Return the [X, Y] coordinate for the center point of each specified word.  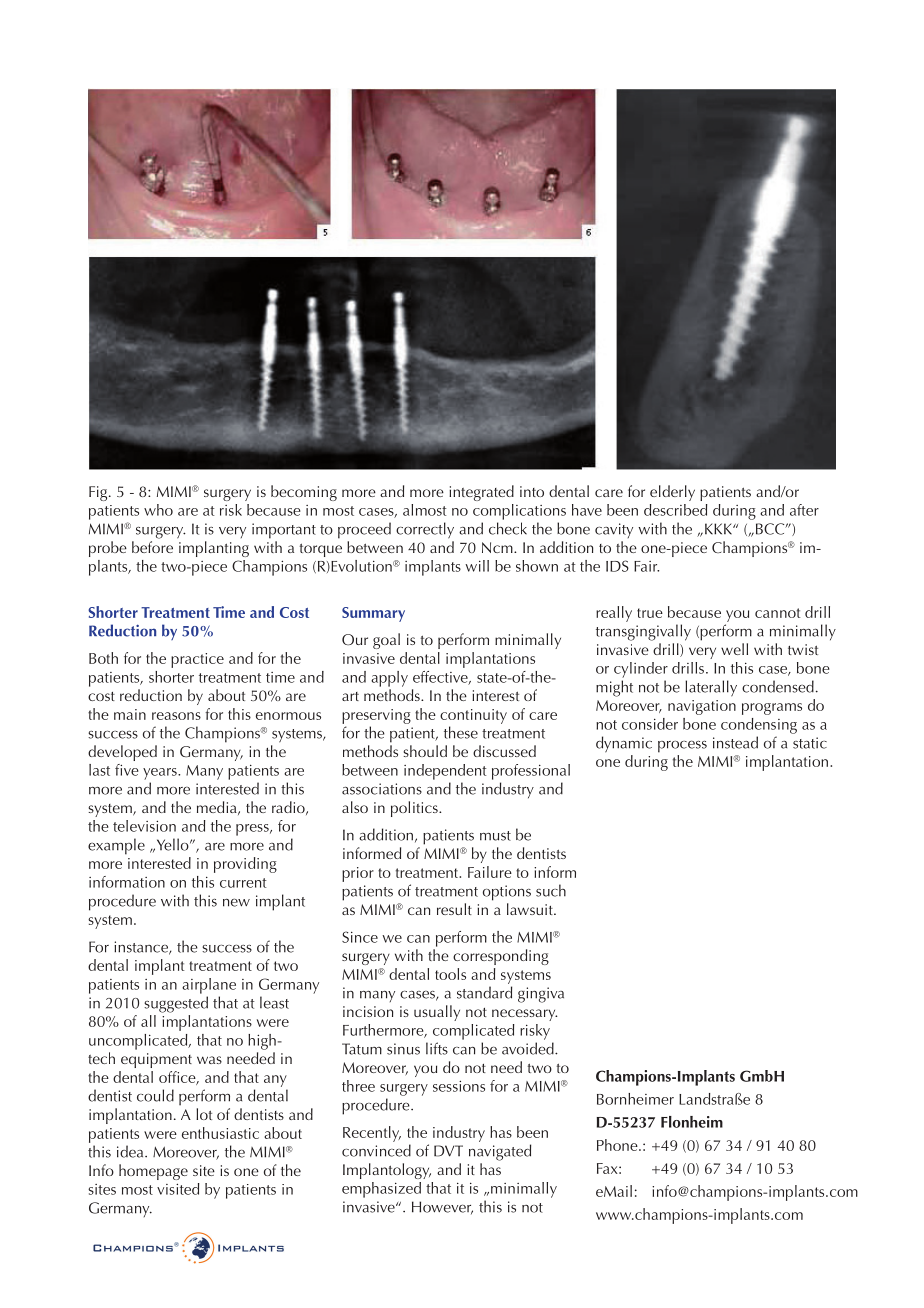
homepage [153, 1172]
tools [450, 974]
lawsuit [531, 909]
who [158, 510]
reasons [176, 716]
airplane [209, 986]
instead [735, 742]
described [675, 510]
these [461, 732]
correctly [425, 530]
